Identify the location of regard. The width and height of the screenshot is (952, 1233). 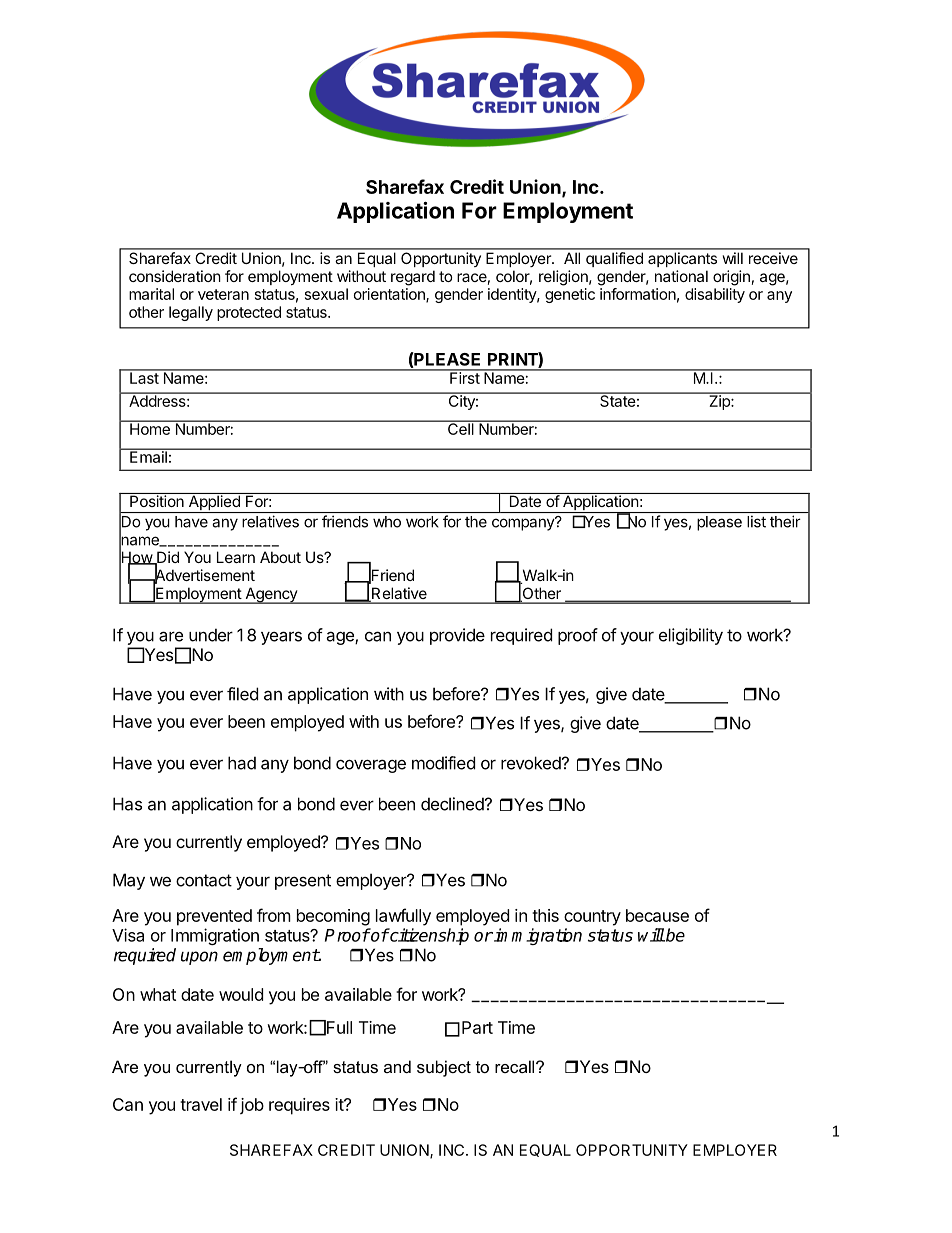
(413, 278).
